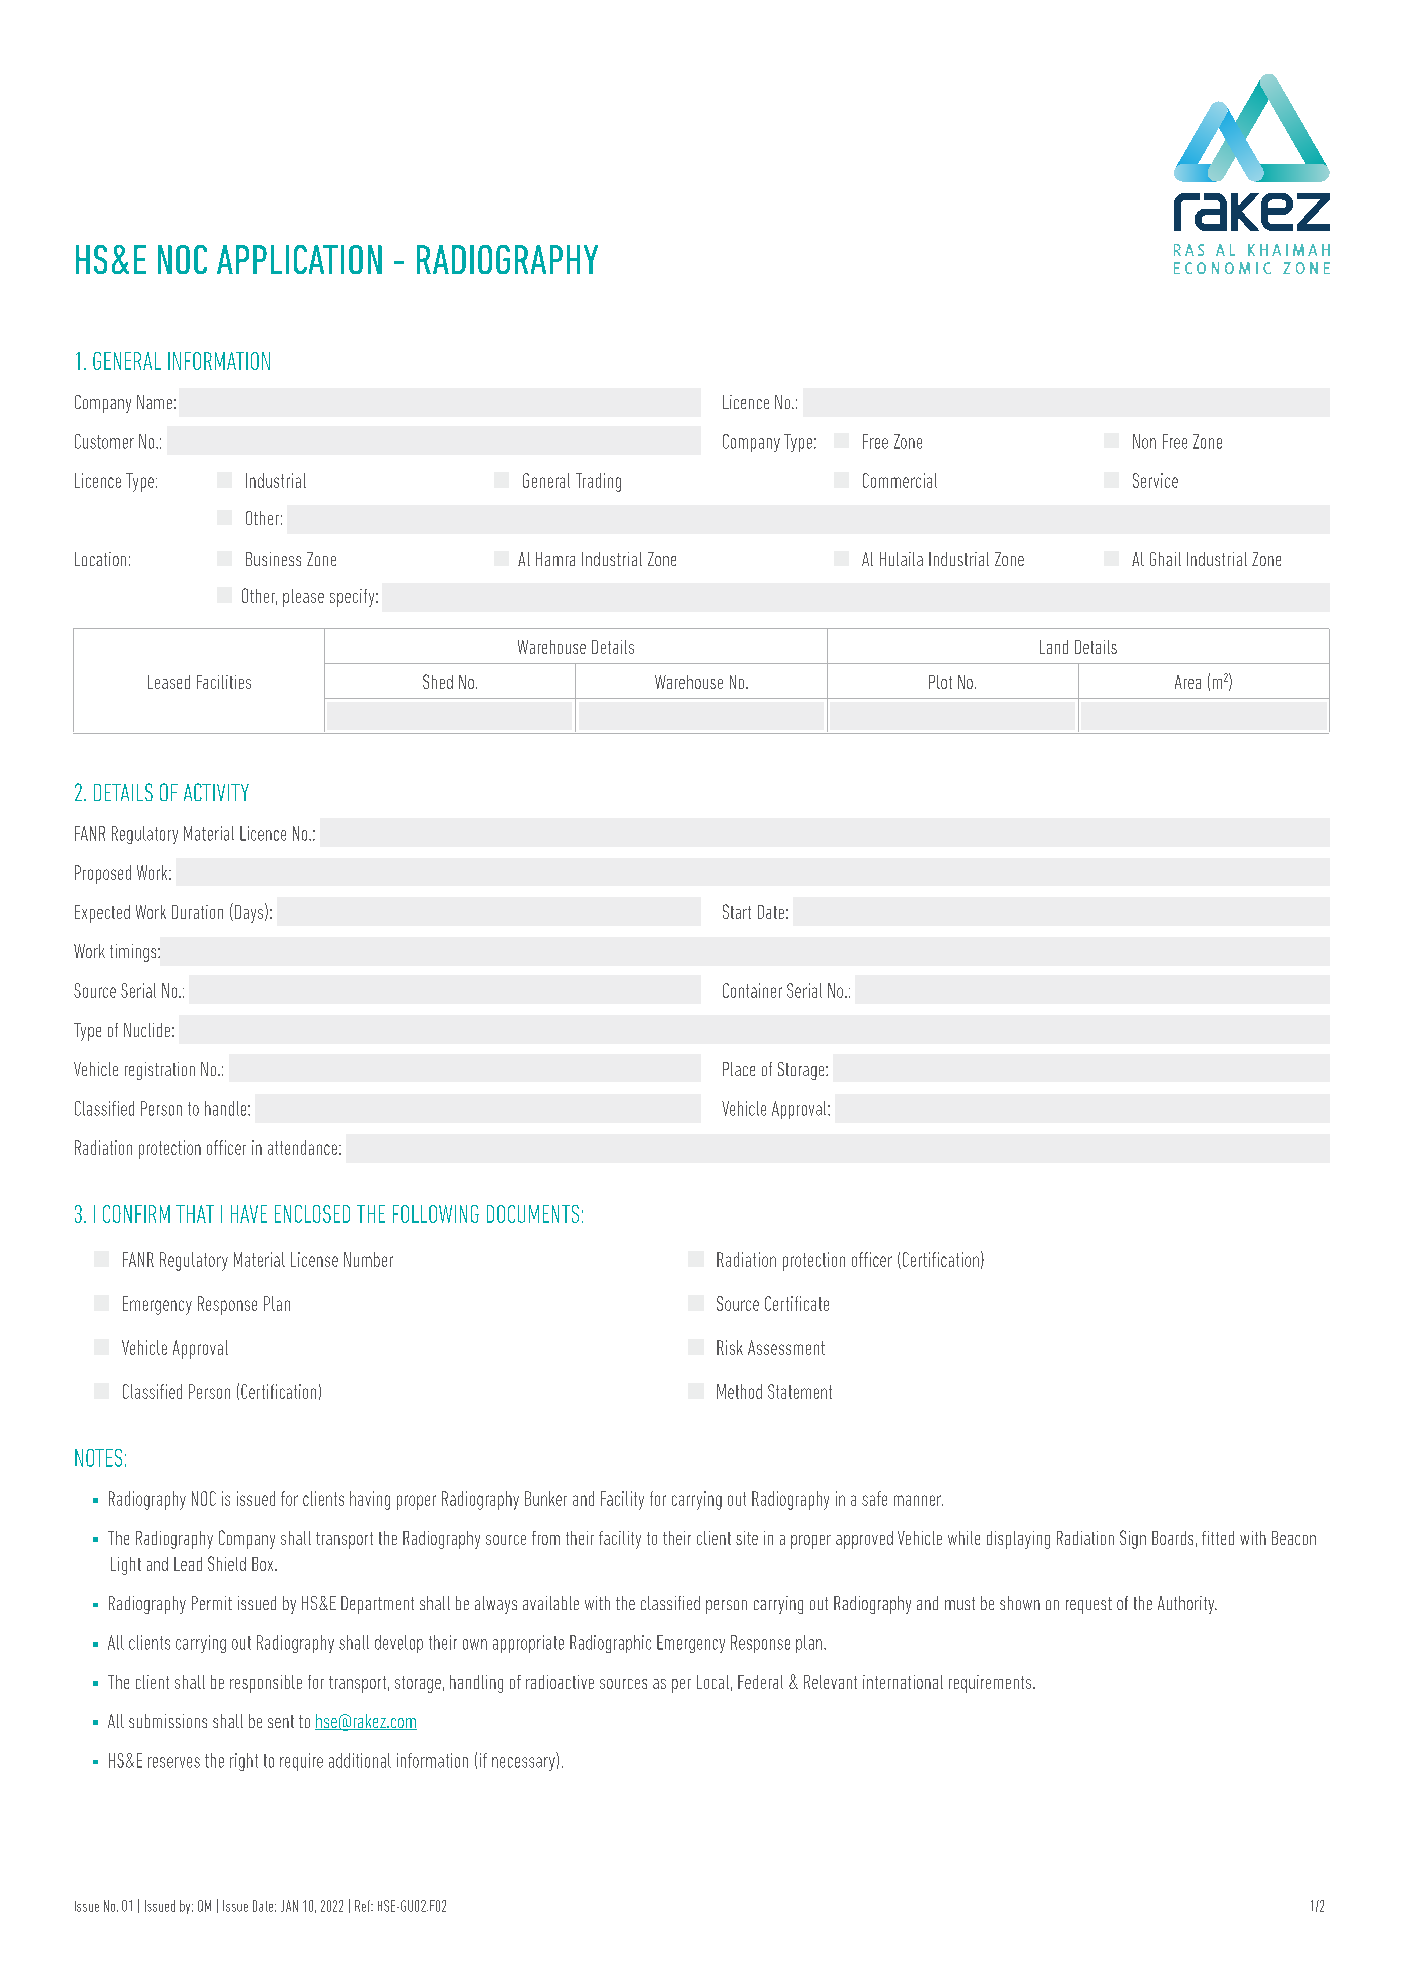 This image has height=1985, width=1403. Describe the element at coordinates (739, 1069) in the image. I see `Place` at that location.
